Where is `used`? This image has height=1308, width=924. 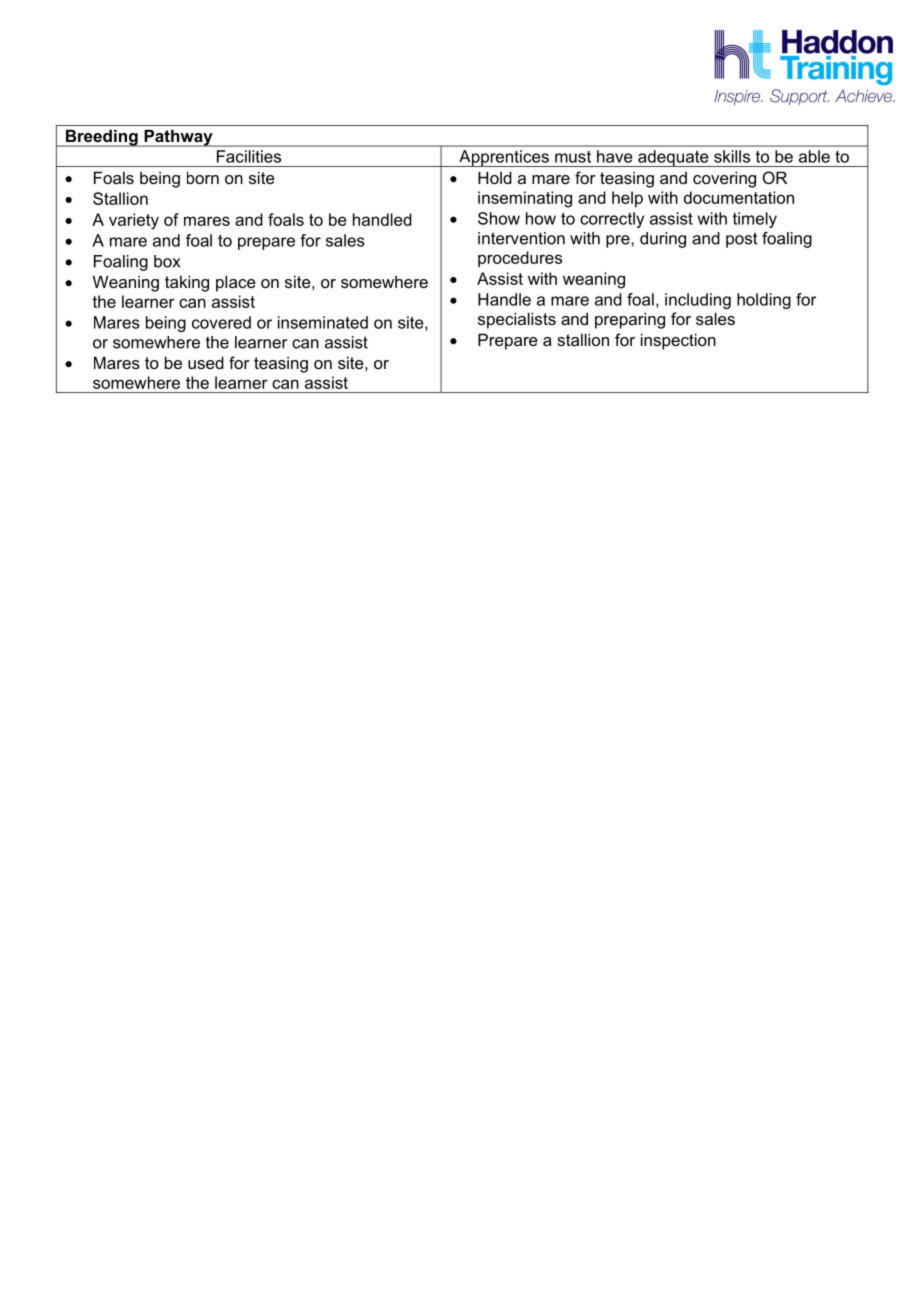 used is located at coordinates (206, 362).
